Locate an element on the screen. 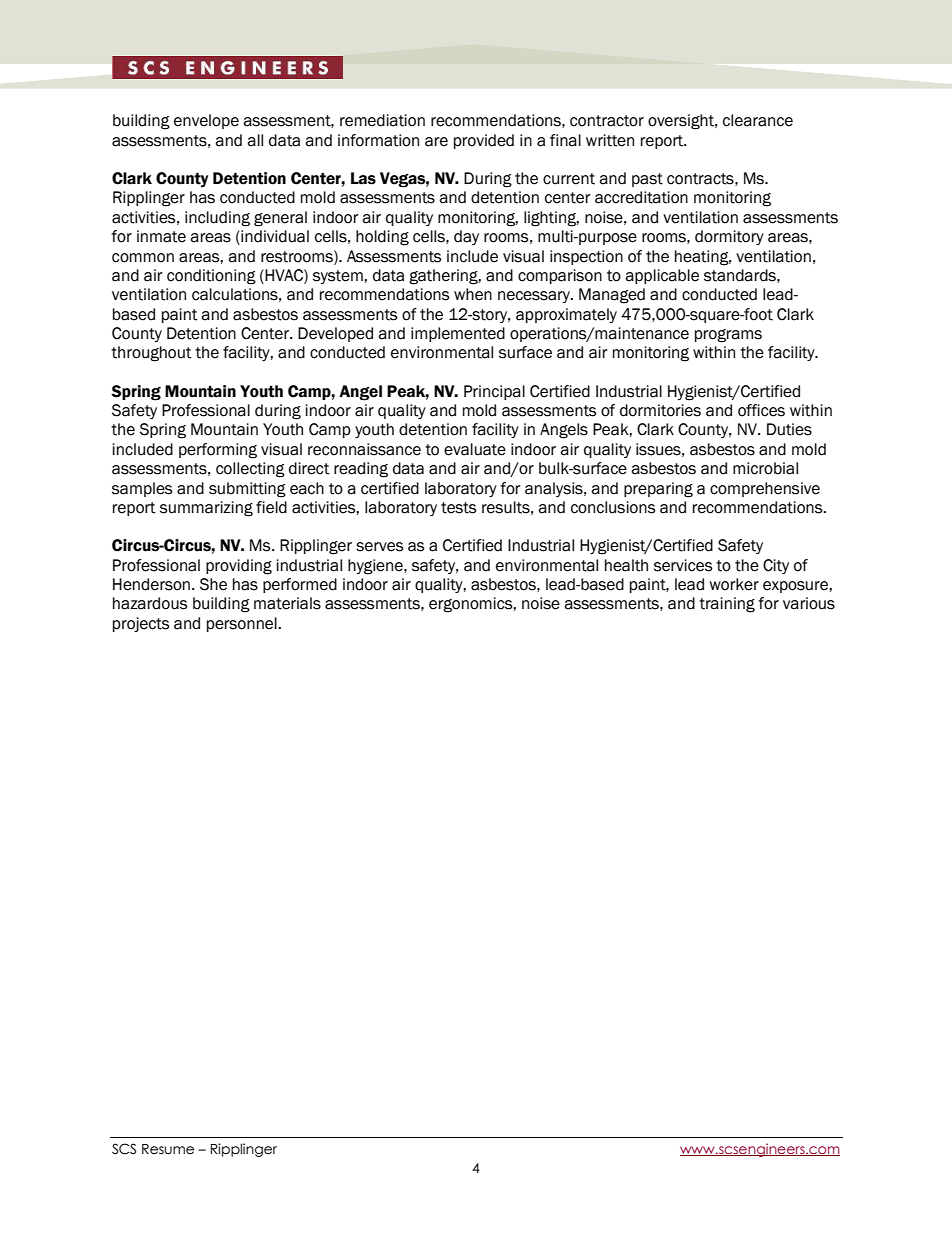  personnel is located at coordinates (243, 624).
